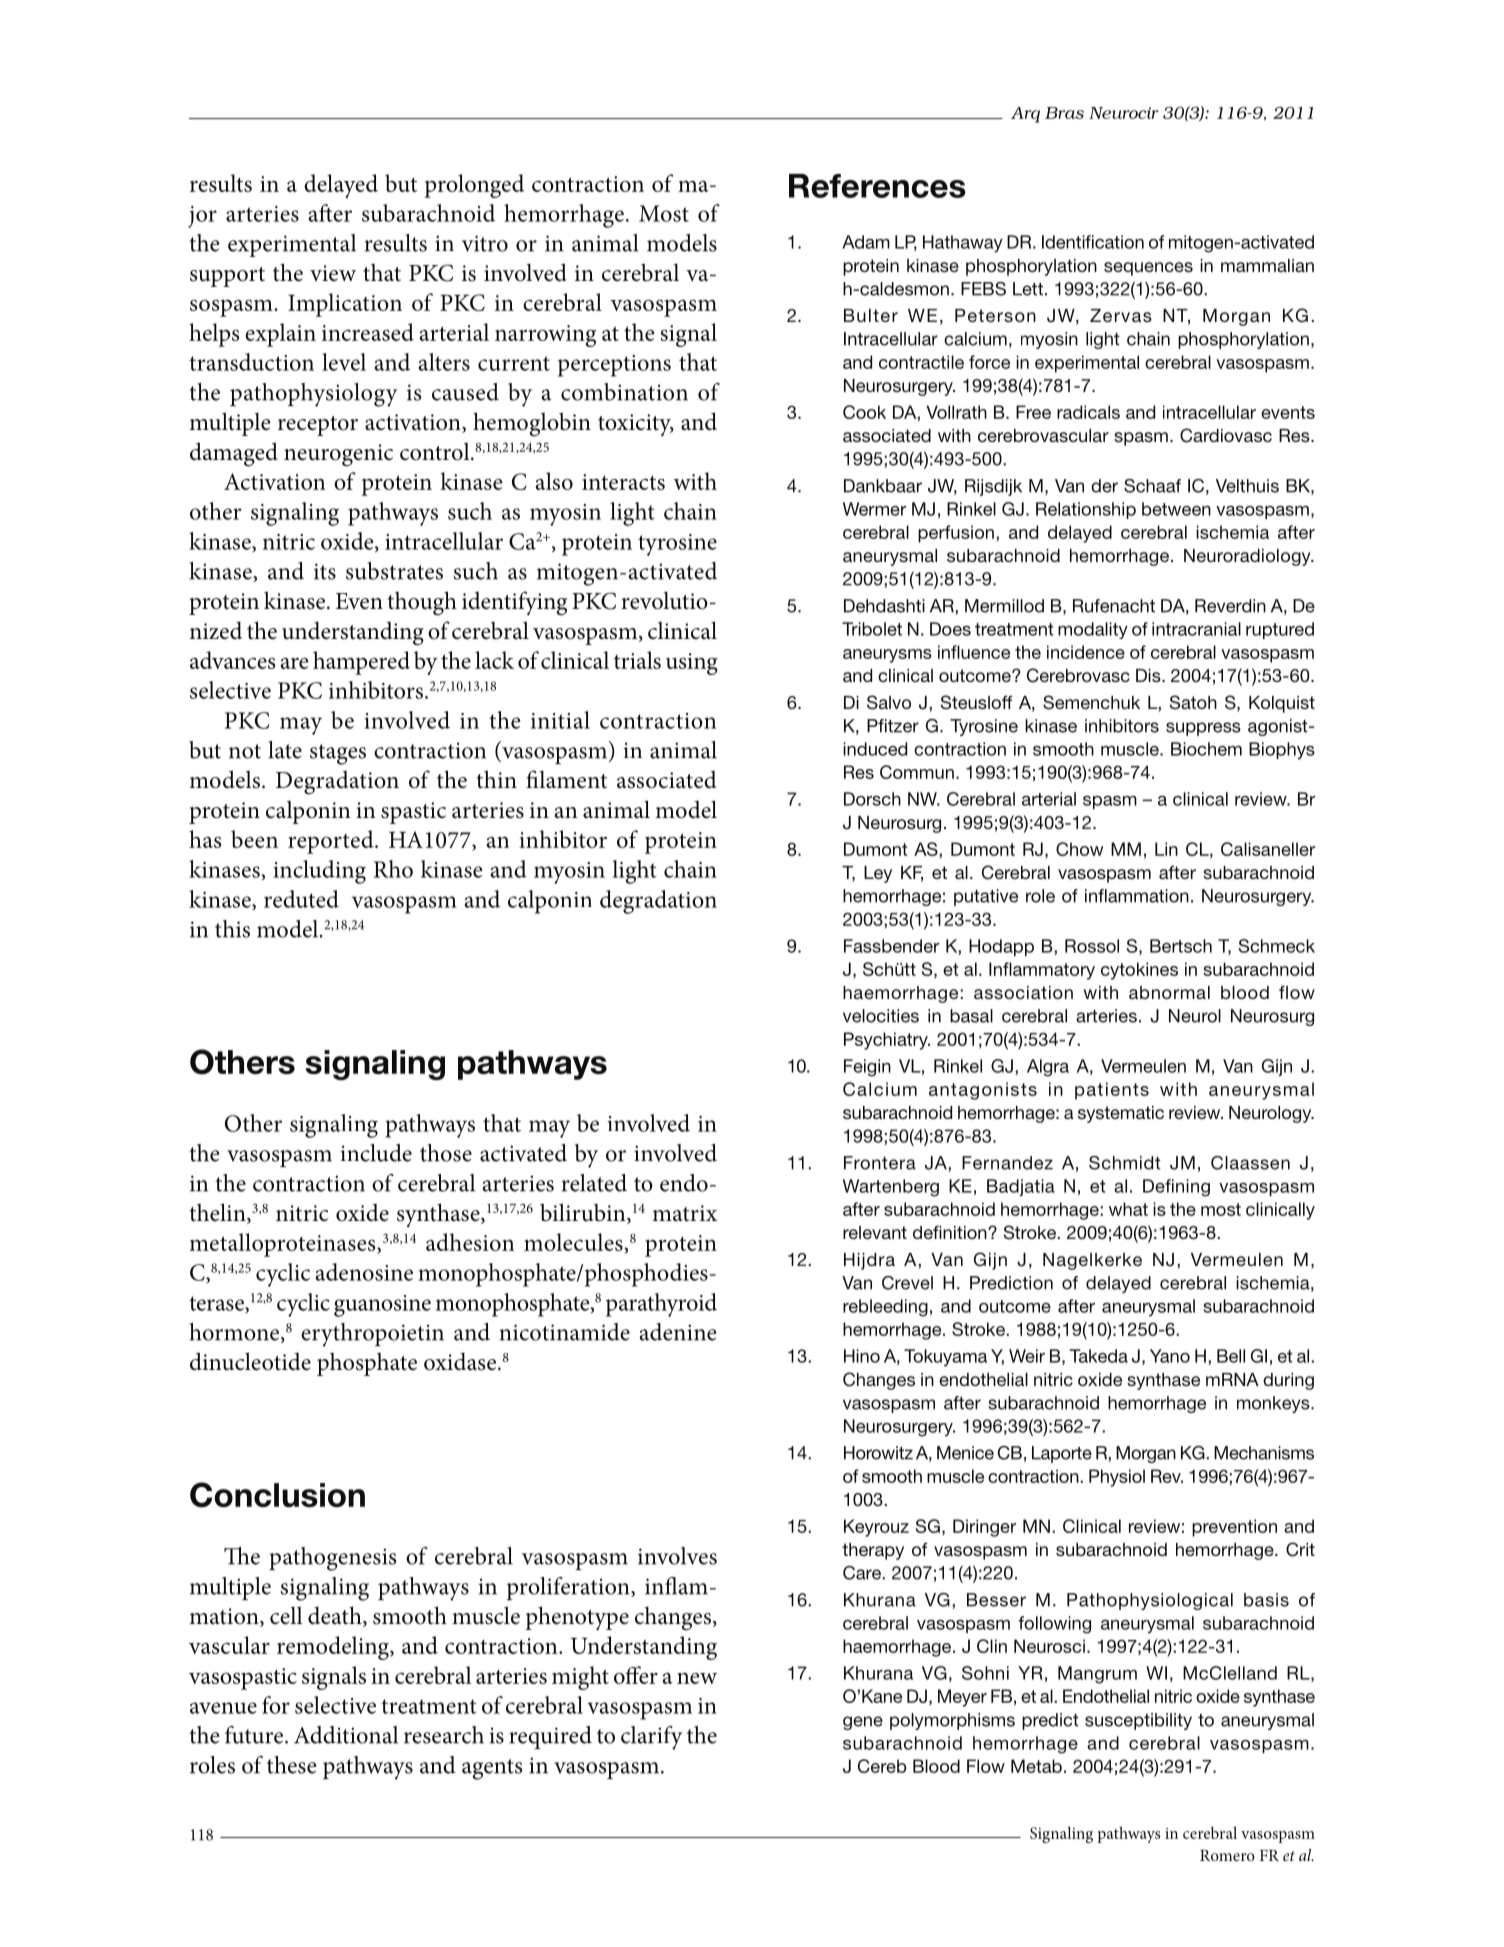 The width and height of the screenshot is (1504, 1947). I want to click on suppress, so click(1203, 729).
